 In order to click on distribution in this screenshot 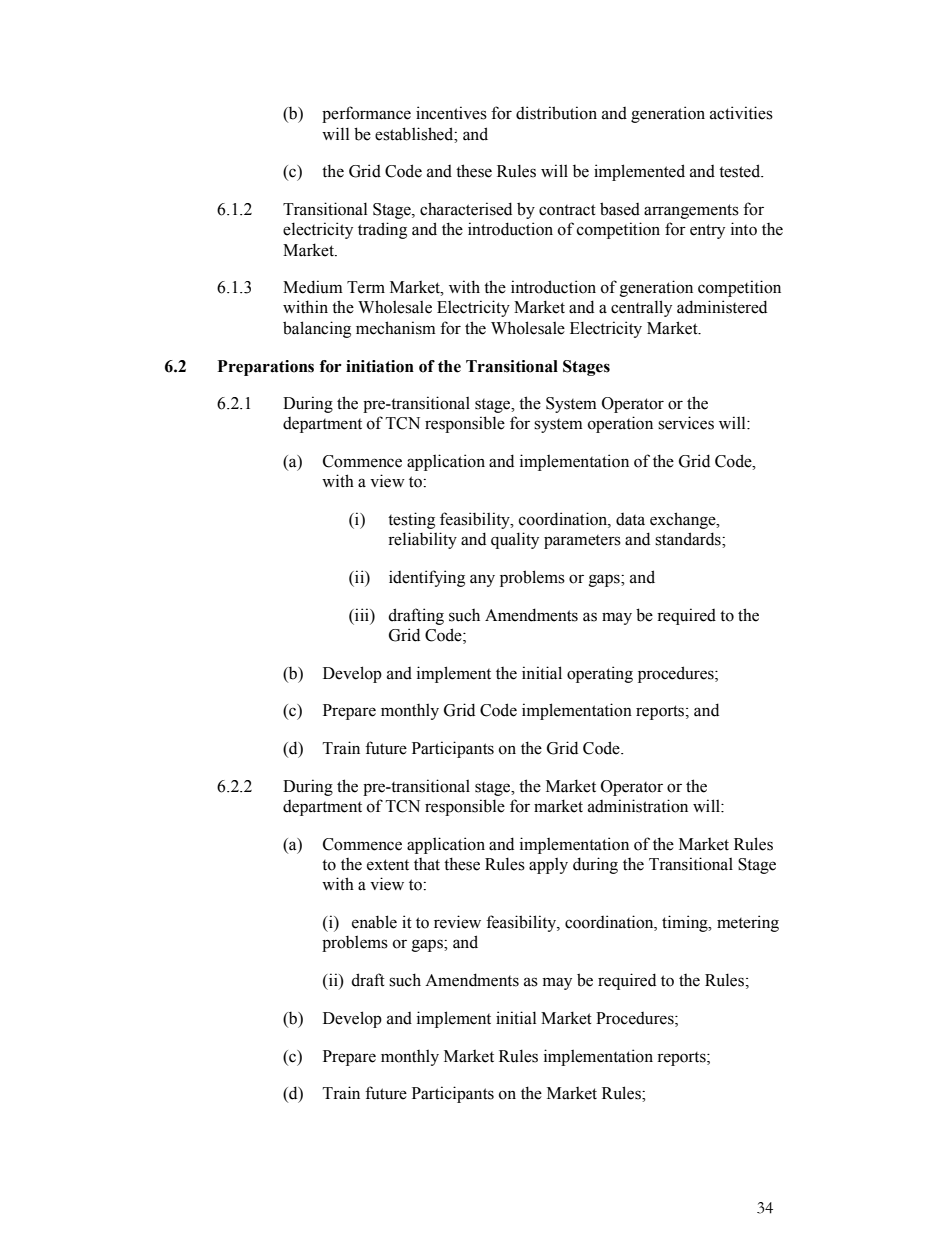, I will do `click(556, 113)`.
